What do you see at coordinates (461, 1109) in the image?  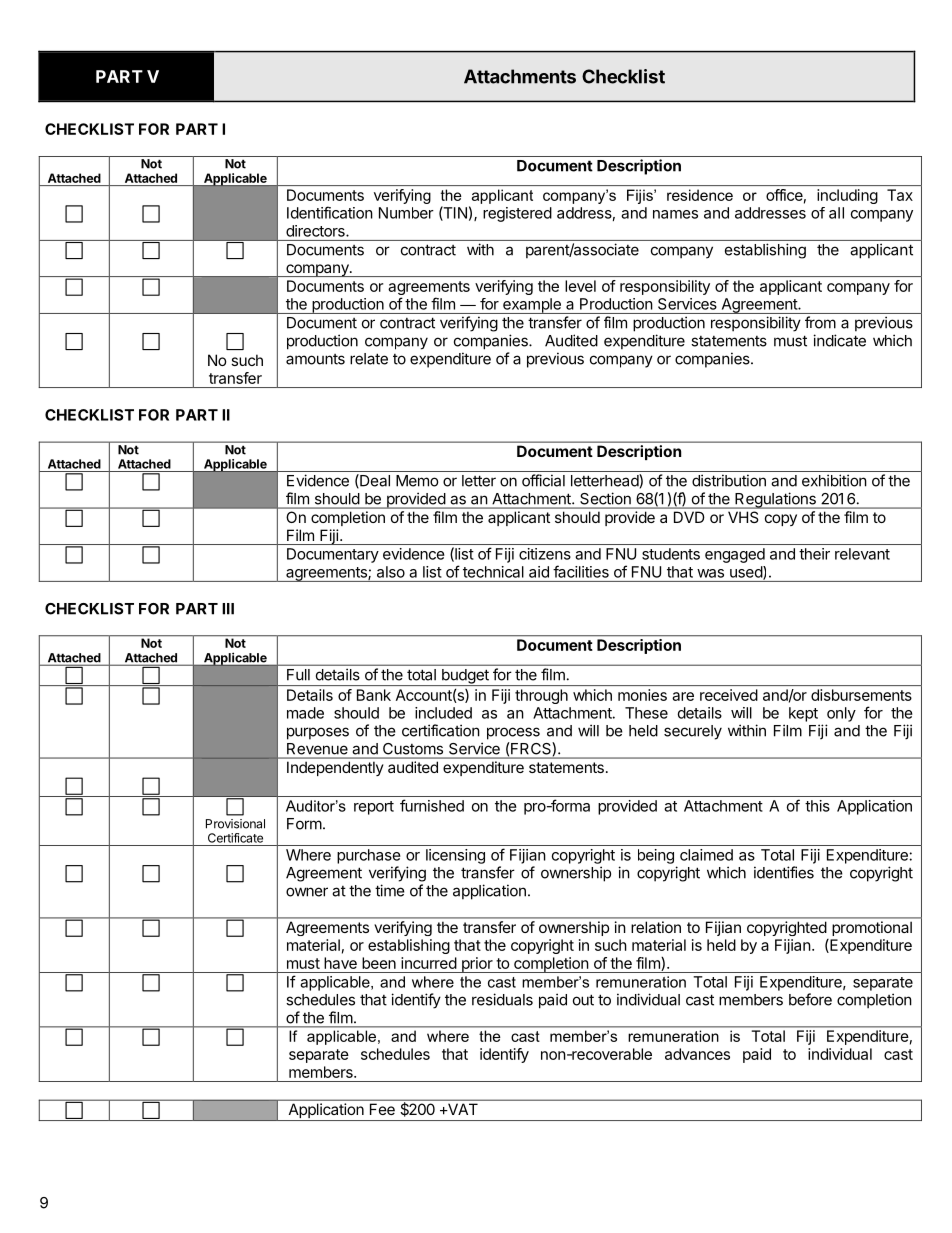 I see `VAT` at bounding box center [461, 1109].
